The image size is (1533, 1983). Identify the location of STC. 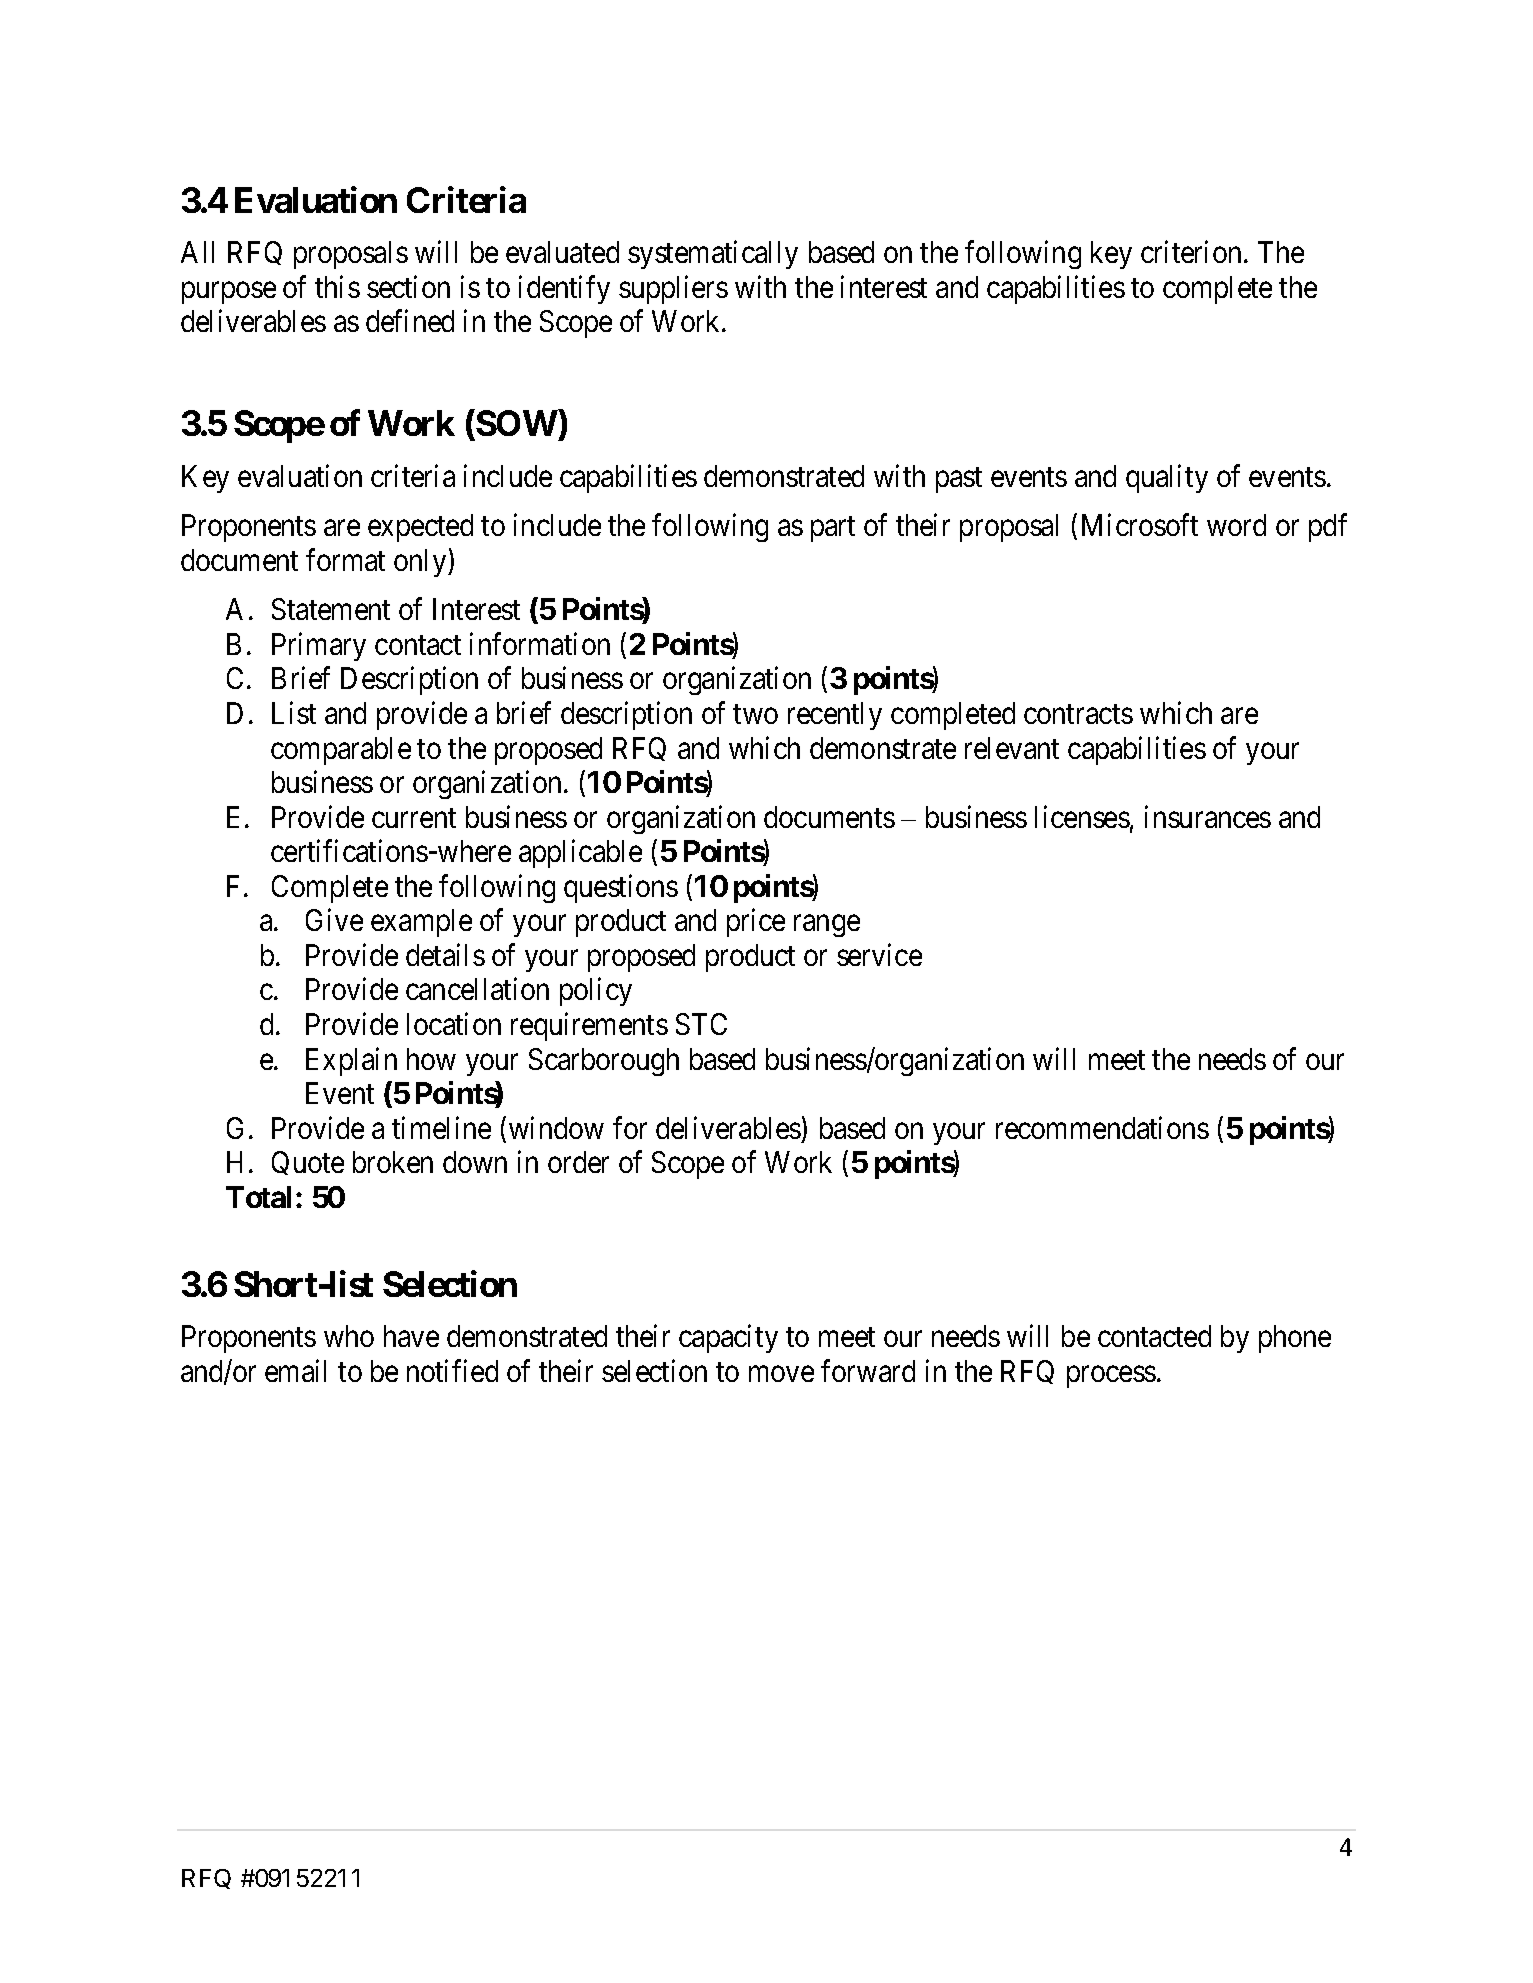
(701, 1024).
